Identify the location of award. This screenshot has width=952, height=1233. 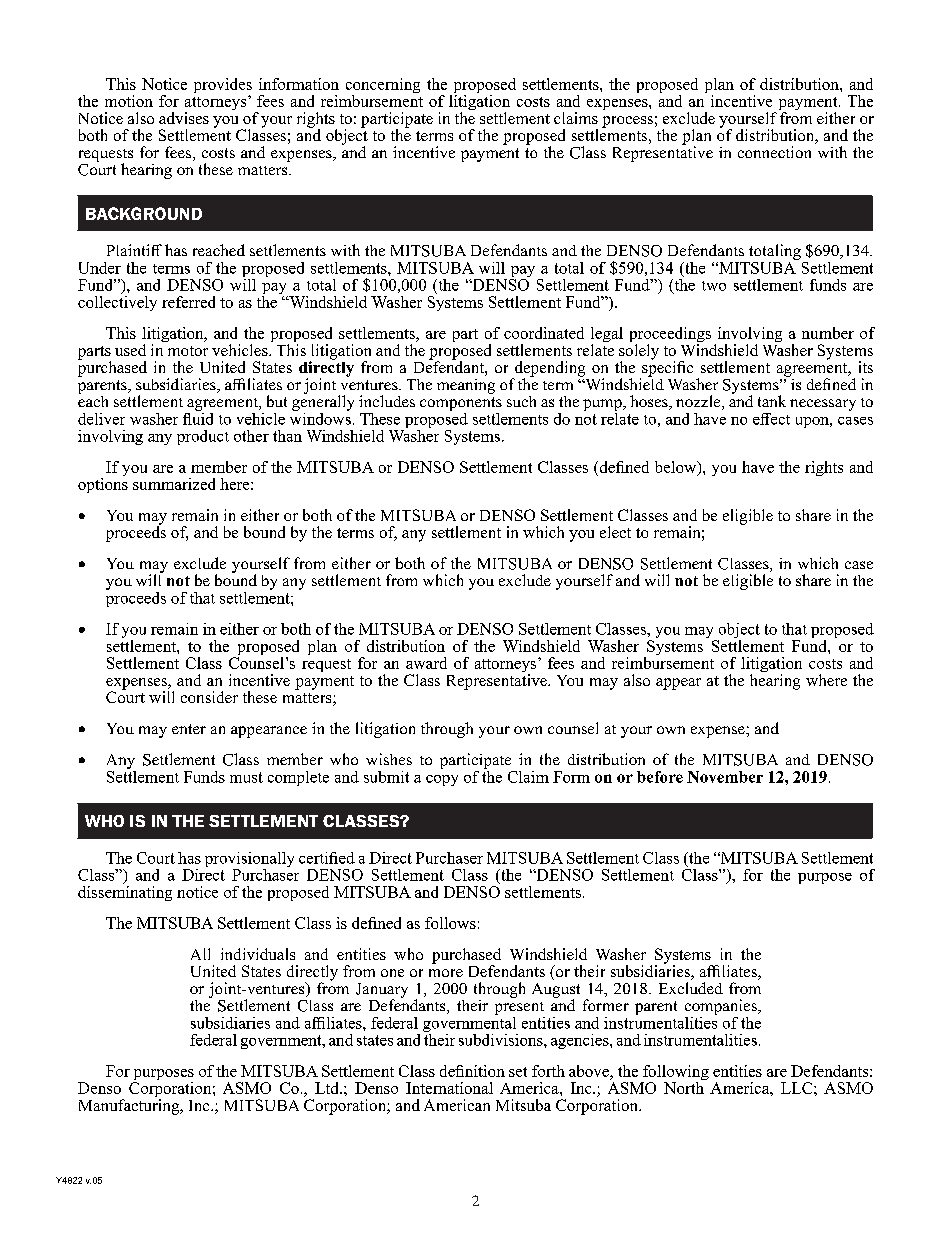
(426, 663).
